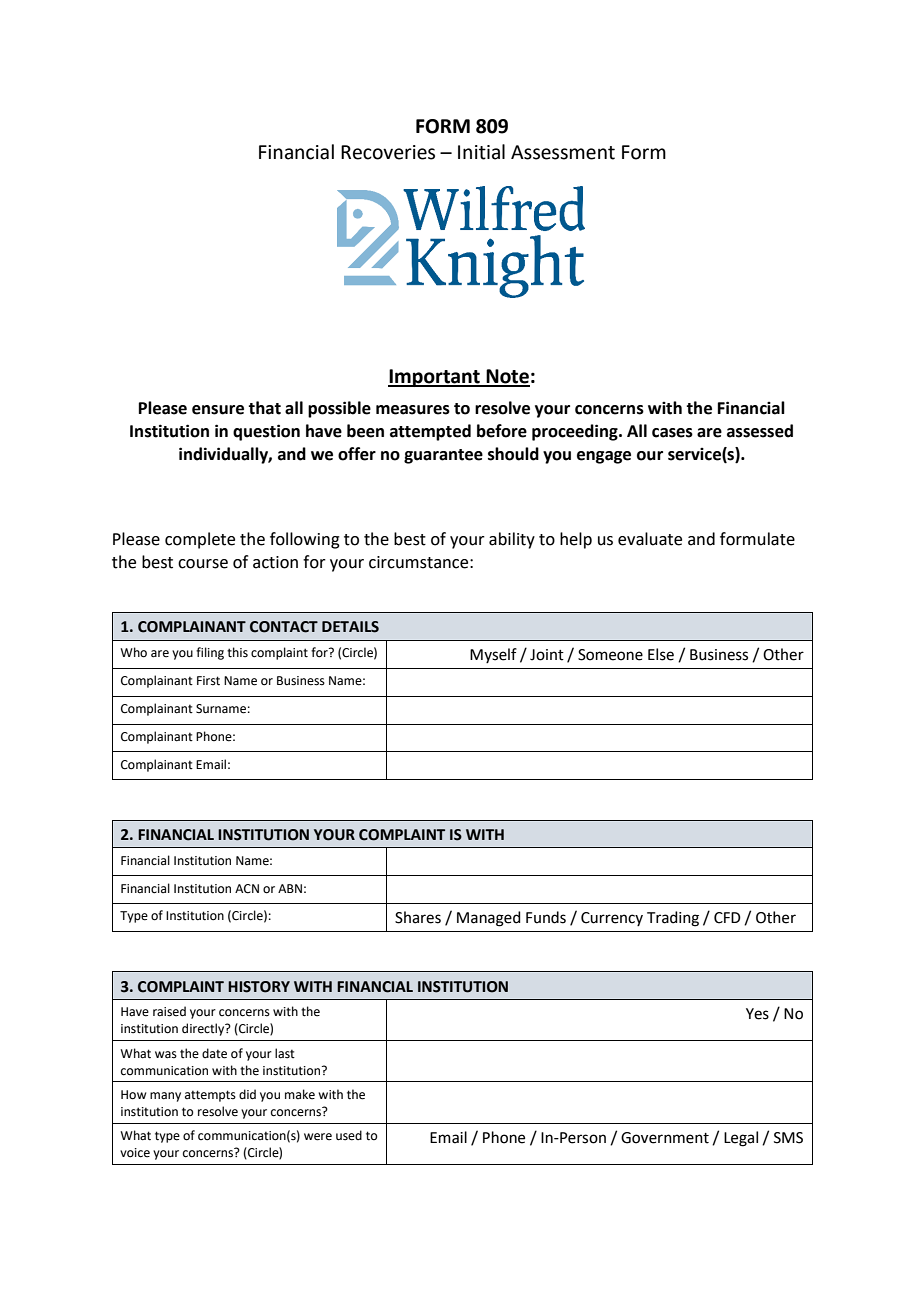  What do you see at coordinates (247, 889) in the image?
I see `ACN` at bounding box center [247, 889].
